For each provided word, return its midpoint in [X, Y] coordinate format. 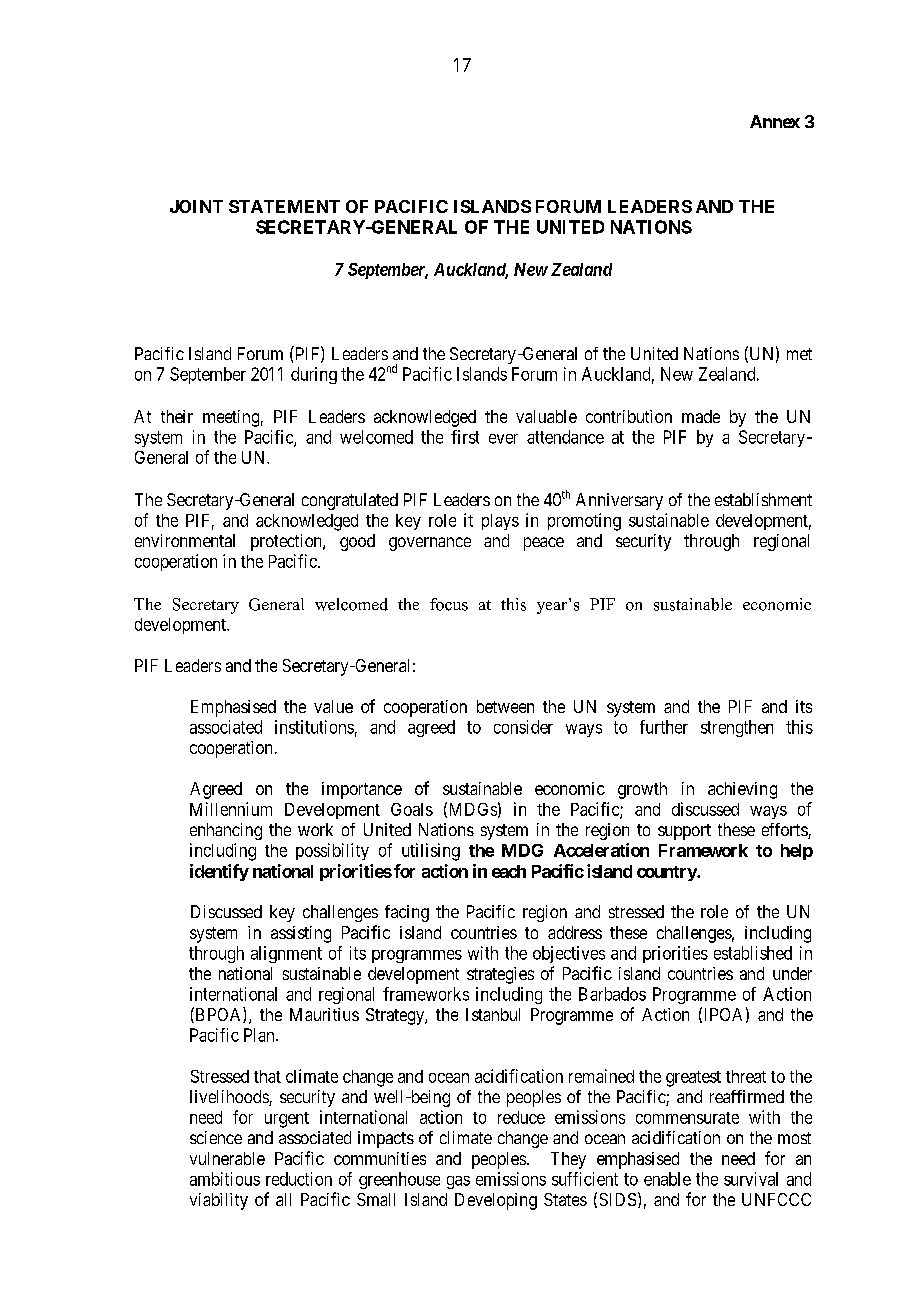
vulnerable [227, 1158]
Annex [775, 121]
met [799, 354]
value [333, 706]
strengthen [737, 728]
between [505, 706]
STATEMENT [284, 206]
